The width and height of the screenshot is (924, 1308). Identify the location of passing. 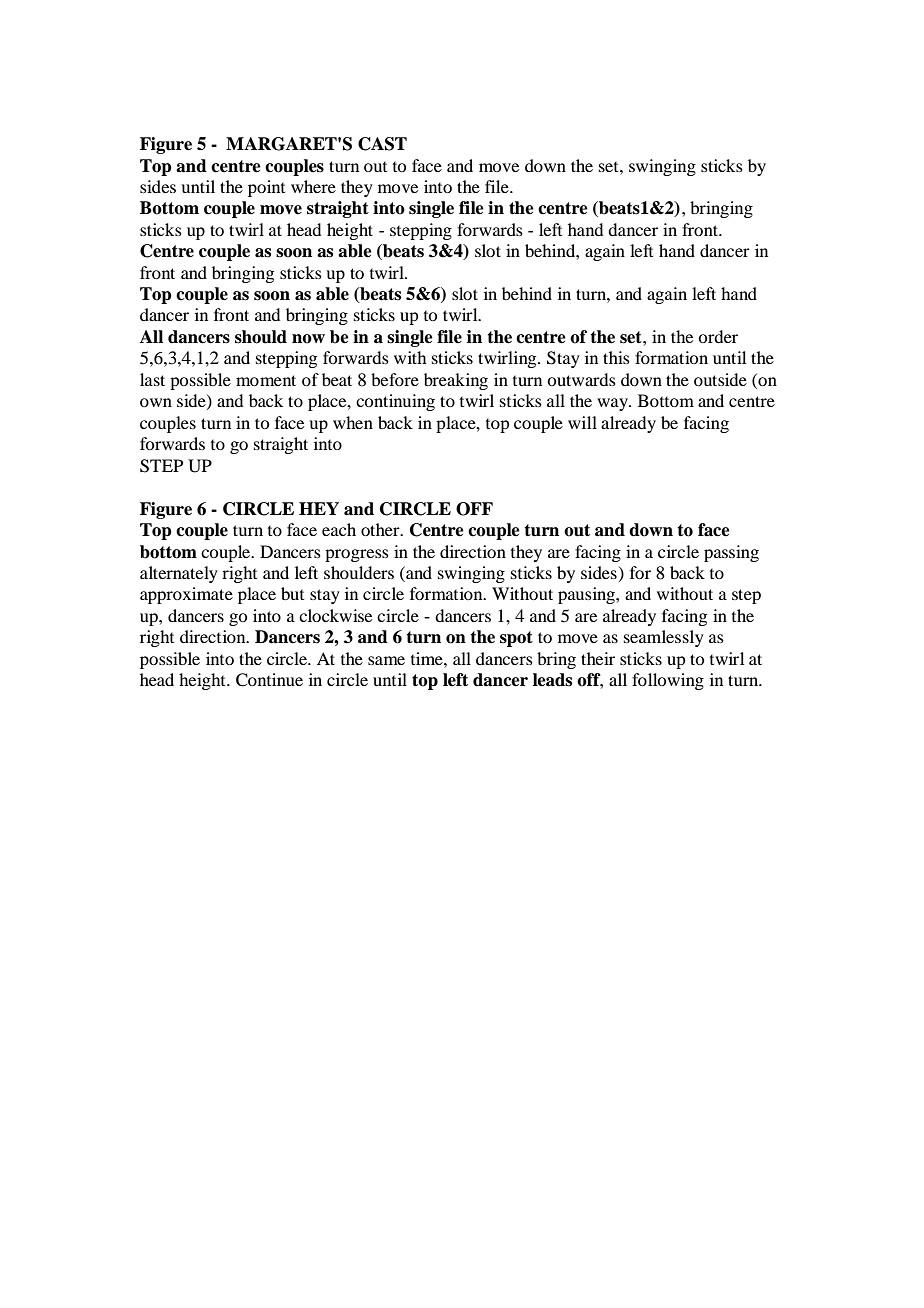
(731, 553).
